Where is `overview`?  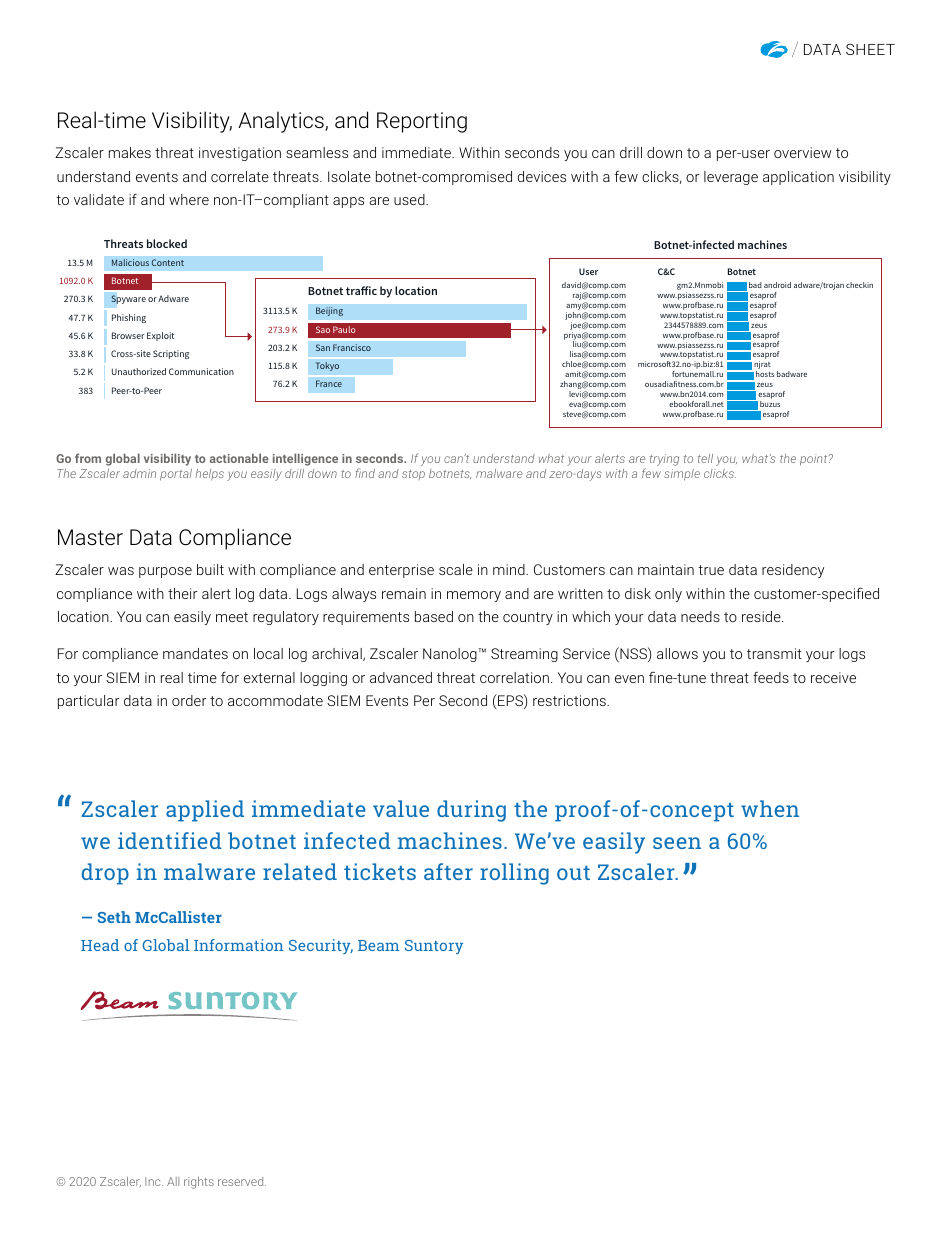 overview is located at coordinates (803, 152).
